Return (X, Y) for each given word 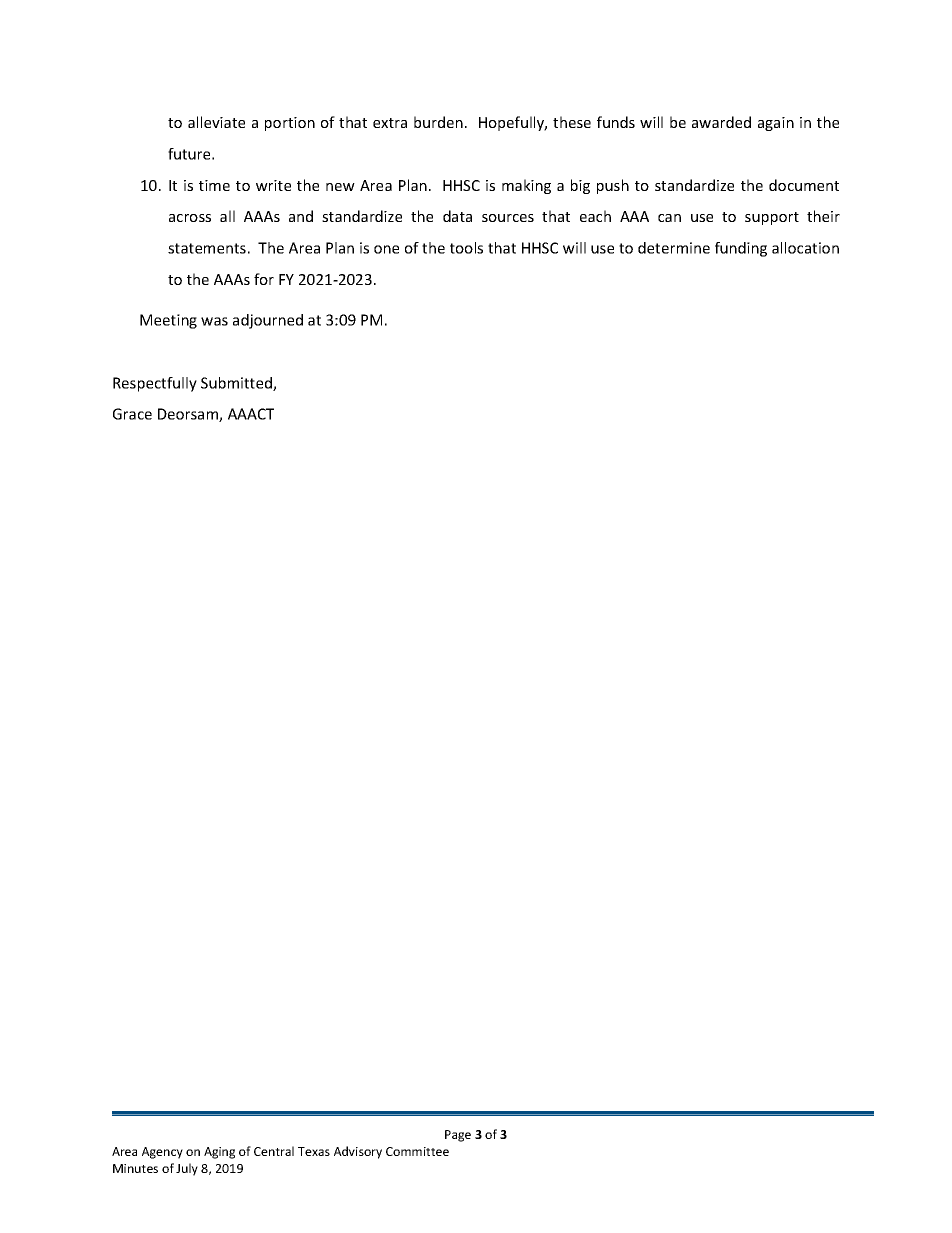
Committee (417, 1151)
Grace (132, 414)
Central (274, 1151)
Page (458, 1136)
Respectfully (155, 384)
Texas (314, 1151)
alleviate (216, 122)
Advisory (358, 1152)
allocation (805, 248)
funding (741, 249)
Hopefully (513, 123)
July (187, 1169)
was (214, 321)
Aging (219, 1153)
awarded (721, 122)
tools (466, 248)
